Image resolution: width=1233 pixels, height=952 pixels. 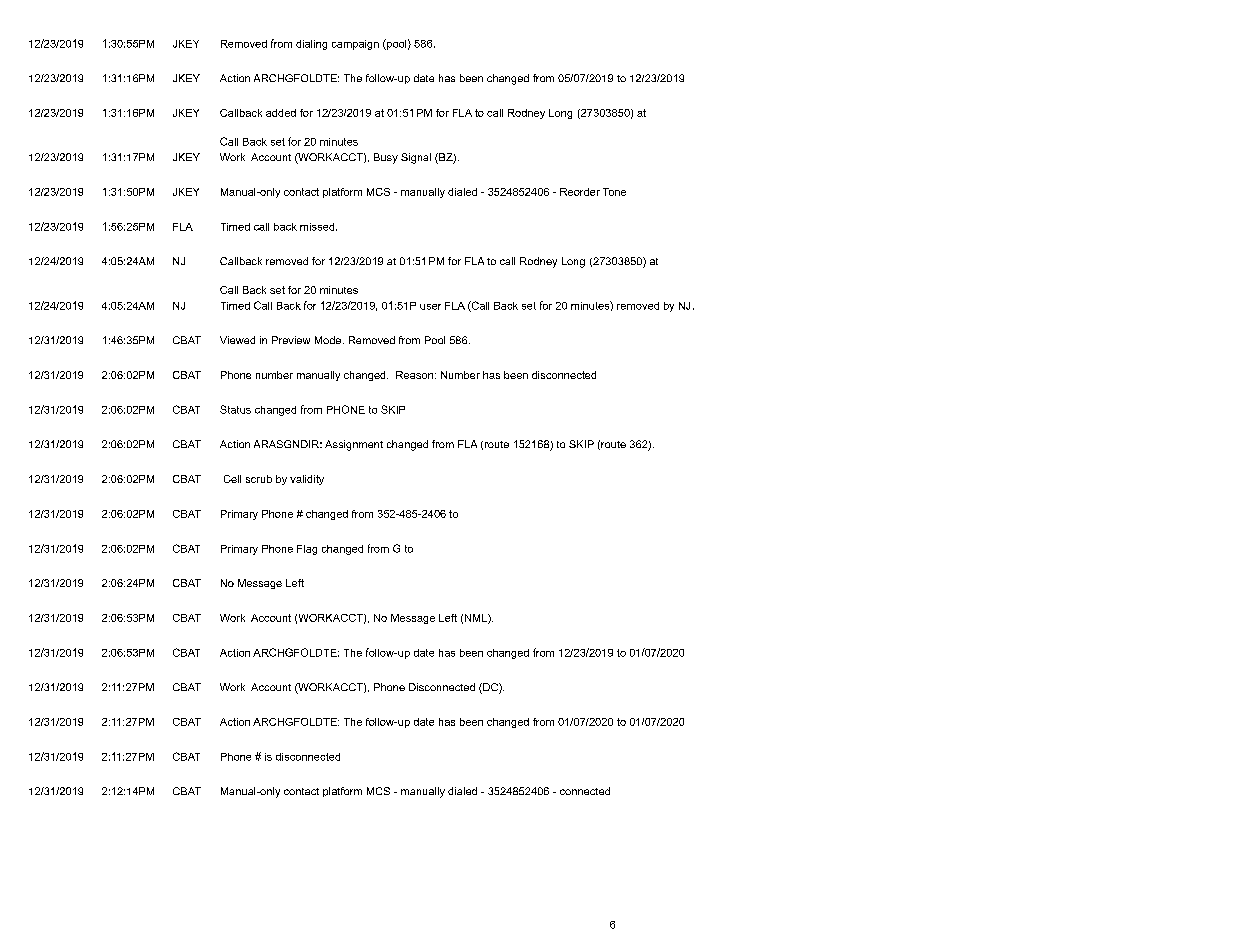 What do you see at coordinates (291, 340) in the image?
I see `Preview` at bounding box center [291, 340].
